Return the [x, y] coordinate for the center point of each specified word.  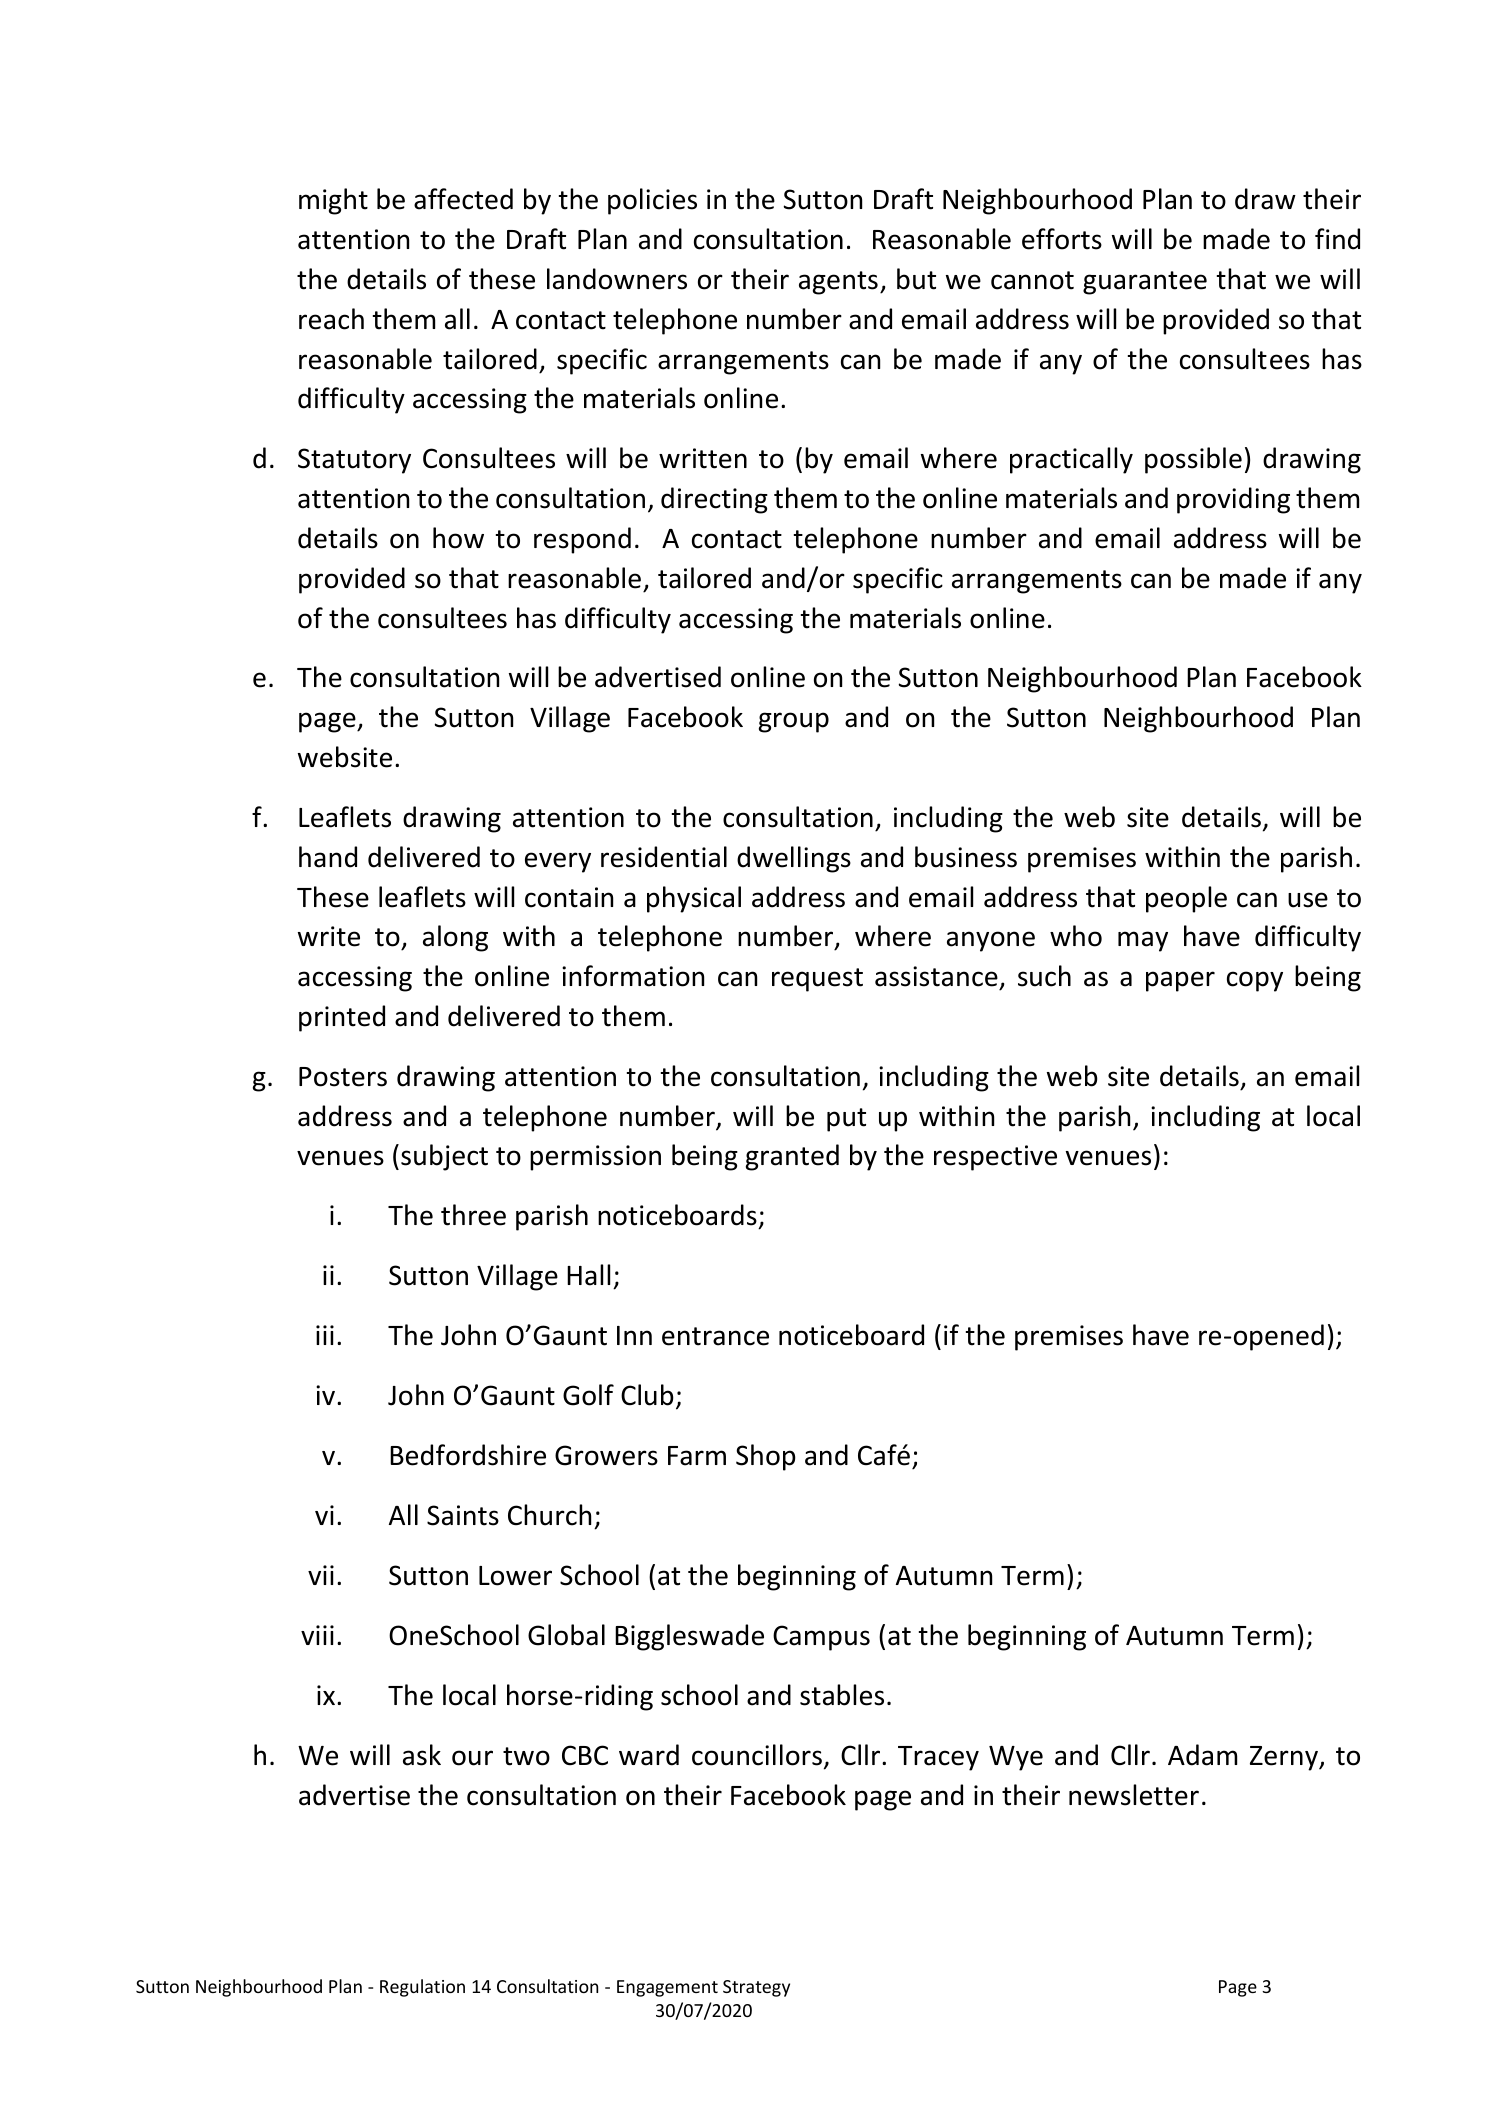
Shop [766, 1457]
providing [1233, 500]
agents [838, 283]
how [458, 538]
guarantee [1145, 283]
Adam [1202, 1755]
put [846, 1120]
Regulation [422, 1988]
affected [463, 199]
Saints [463, 1515]
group [794, 722]
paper [1180, 981]
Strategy [756, 1988]
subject [444, 1157]
